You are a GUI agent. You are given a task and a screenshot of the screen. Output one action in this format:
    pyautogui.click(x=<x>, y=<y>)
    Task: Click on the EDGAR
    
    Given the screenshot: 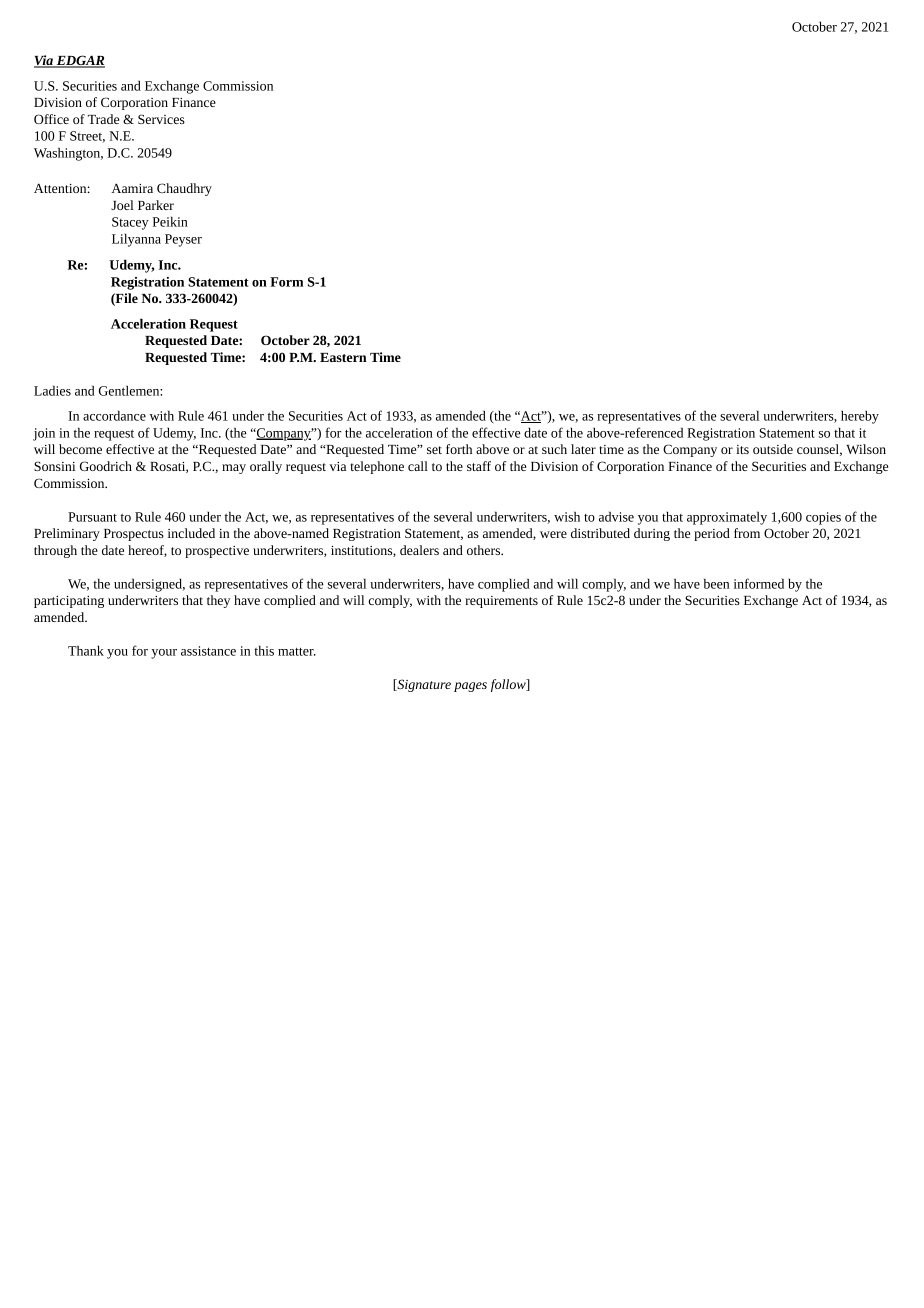 What is the action you would take?
    pyautogui.click(x=79, y=61)
